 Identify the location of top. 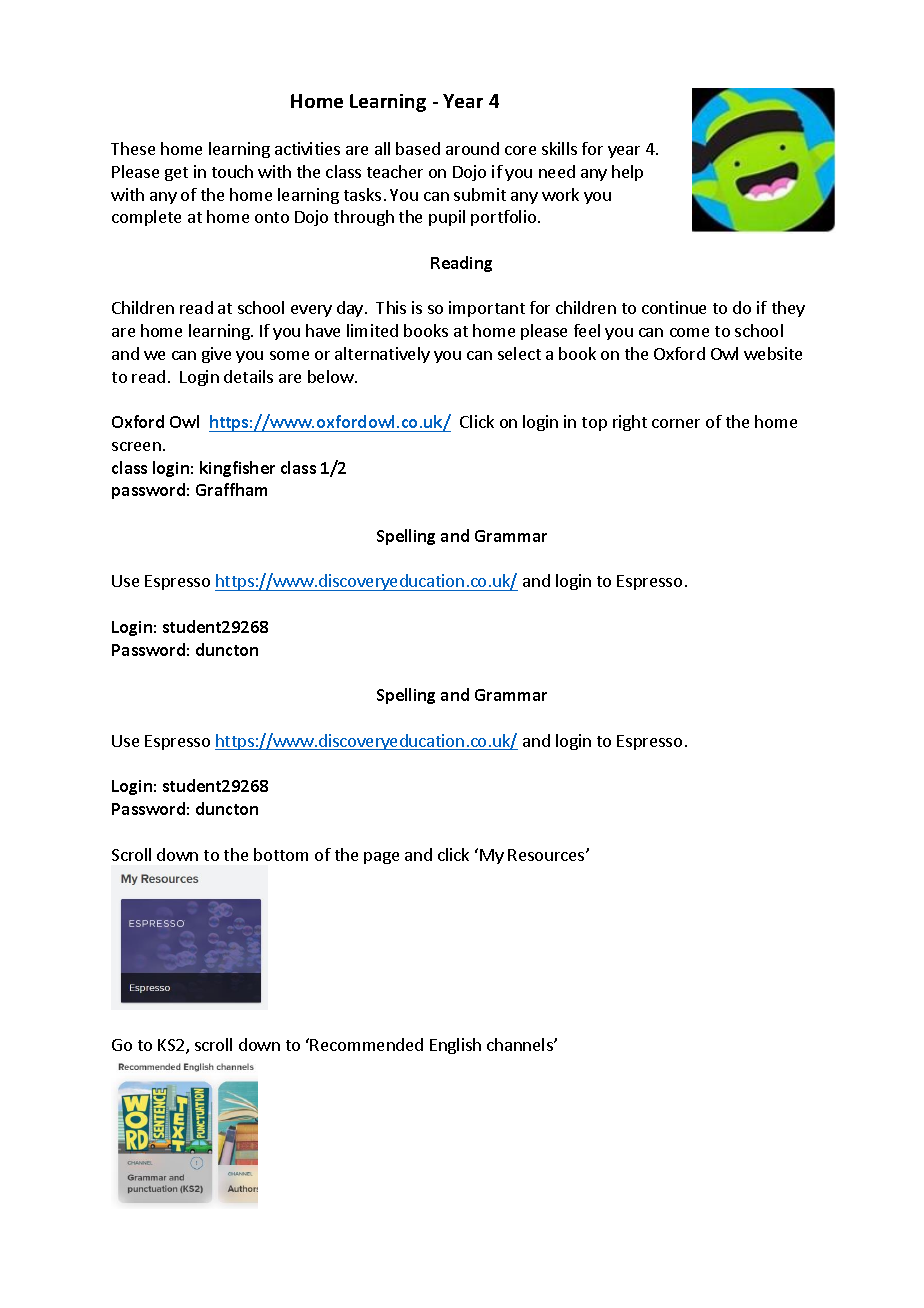
(594, 424).
